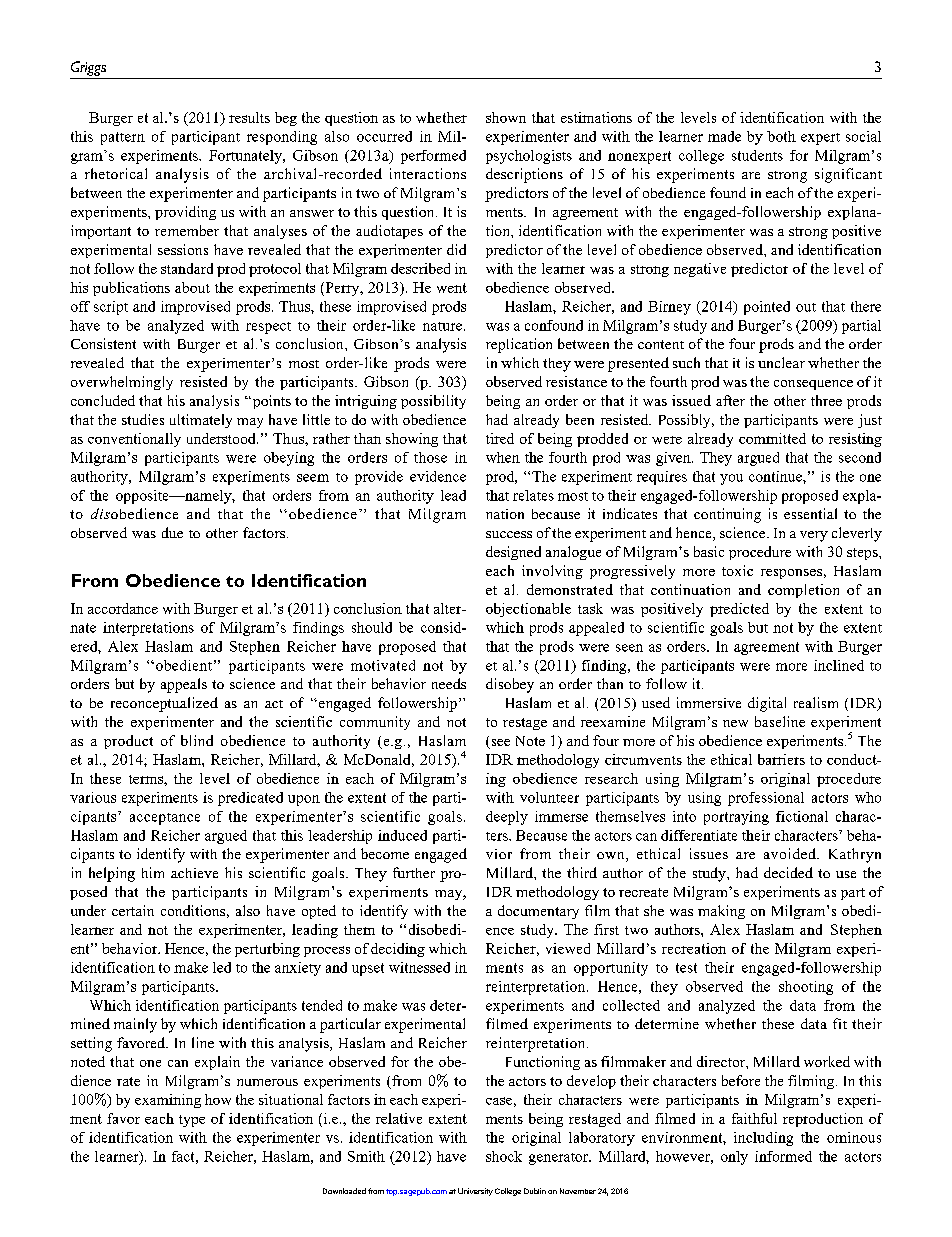 This document has height=1237, width=952. I want to click on achieve, so click(194, 873).
